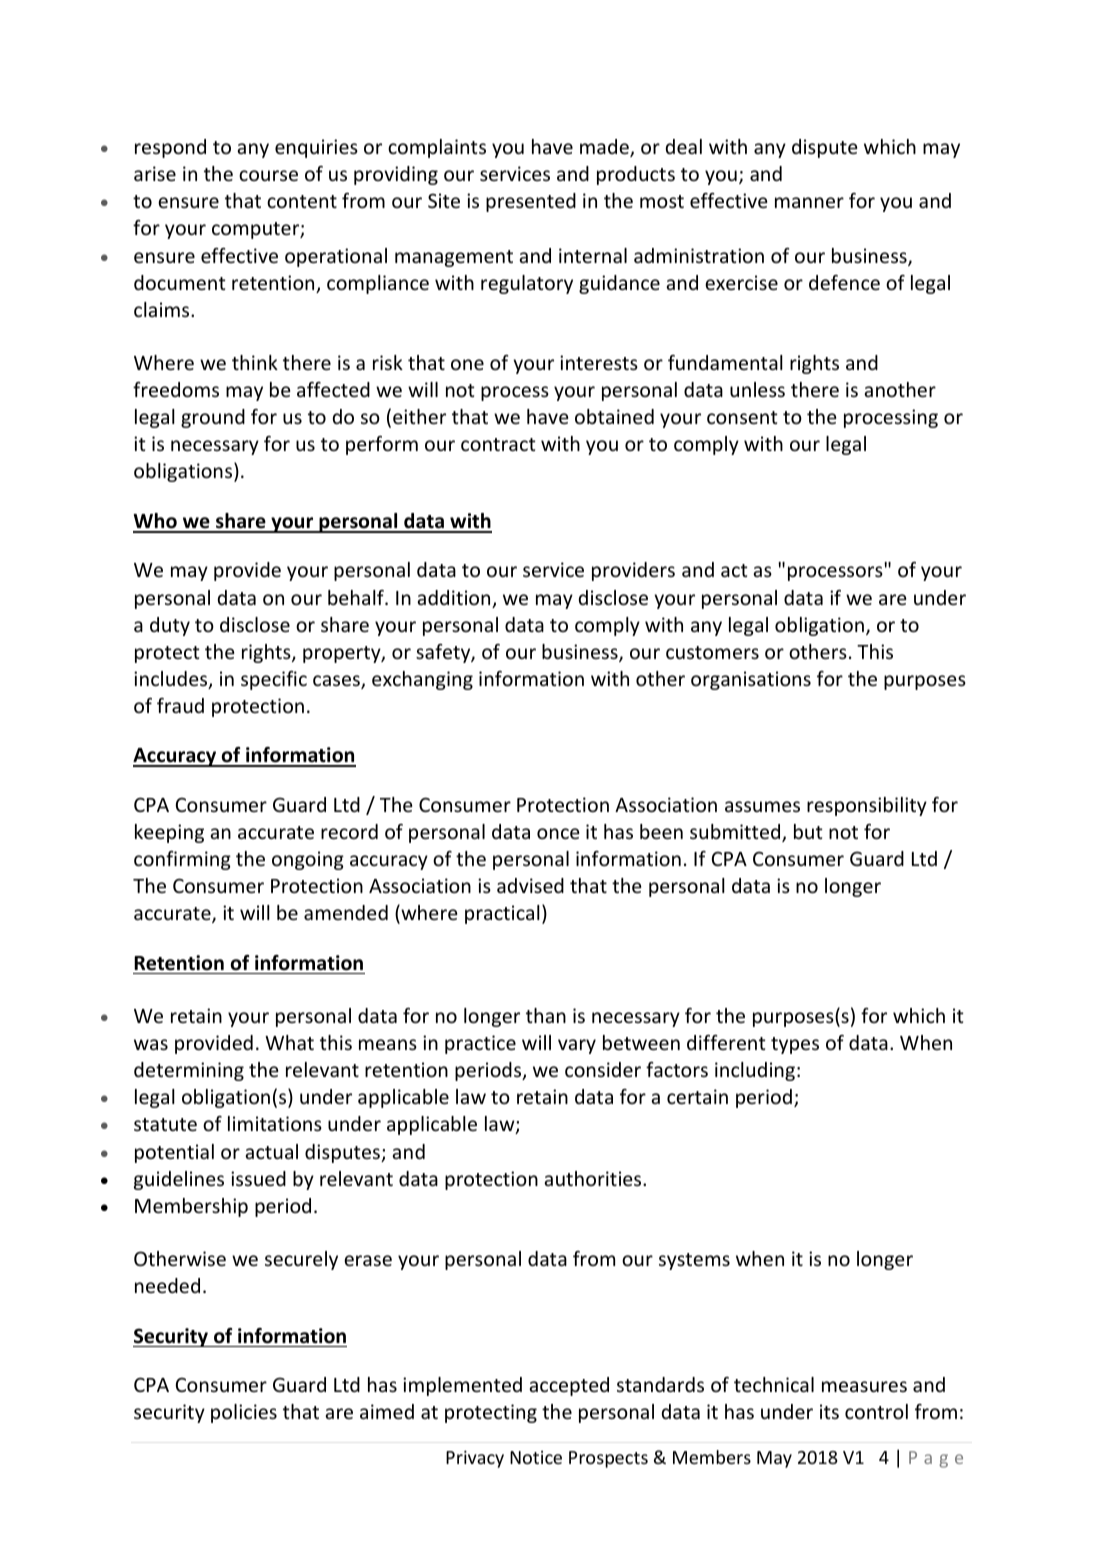  I want to click on customers, so click(712, 652).
